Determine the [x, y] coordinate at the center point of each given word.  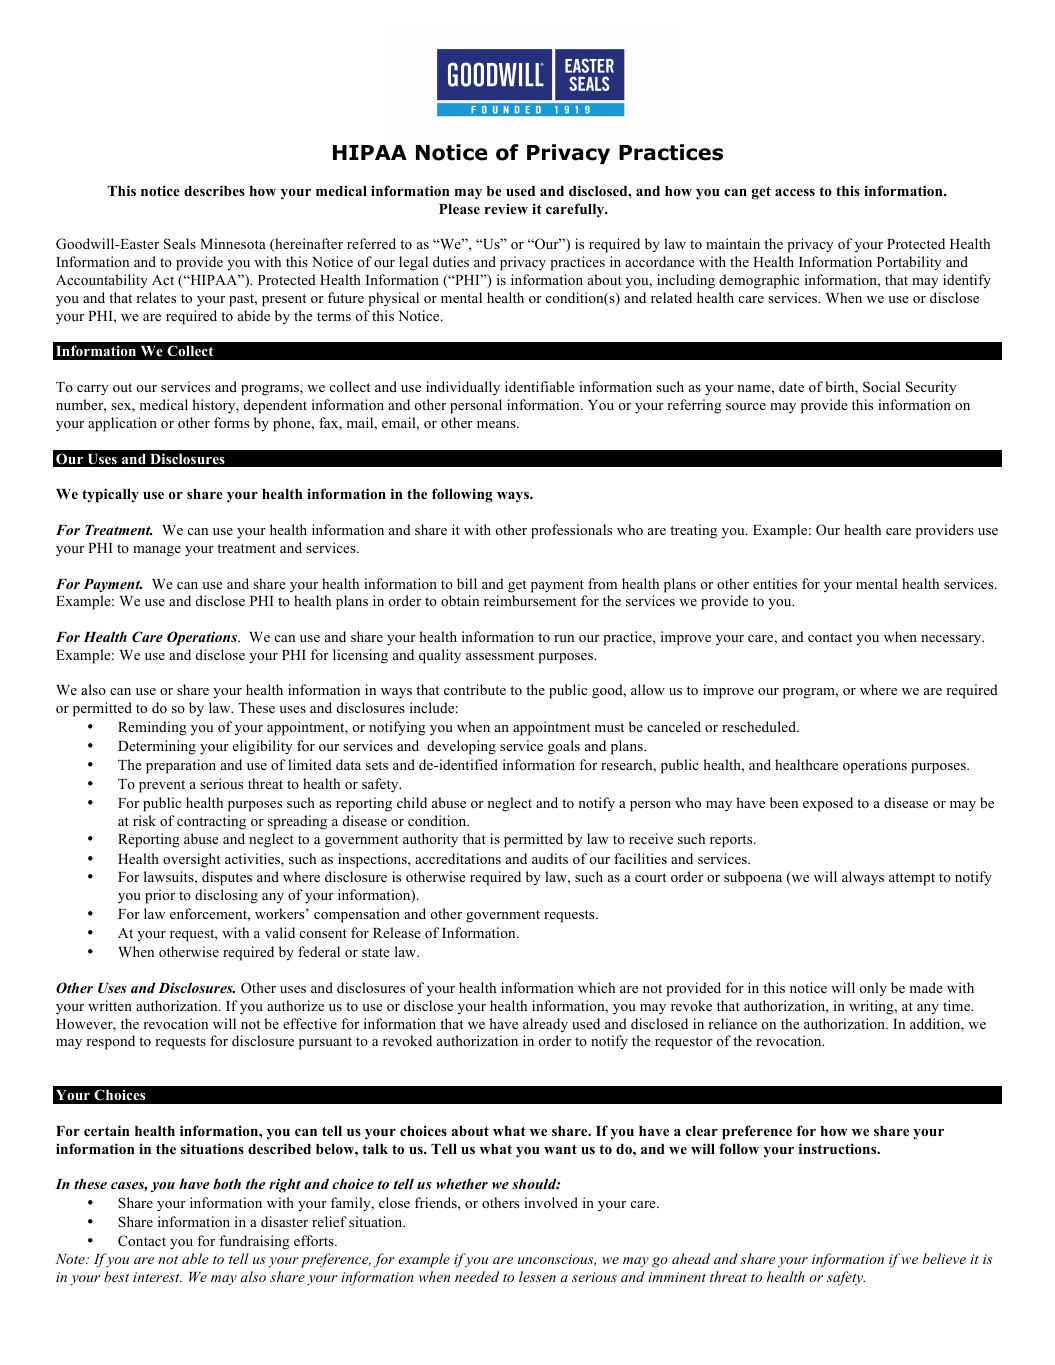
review [506, 208]
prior [160, 896]
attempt [912, 879]
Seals [180, 244]
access [795, 192]
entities [775, 583]
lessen [537, 1276]
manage [157, 551]
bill [467, 583]
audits [550, 858]
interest [157, 1277]
